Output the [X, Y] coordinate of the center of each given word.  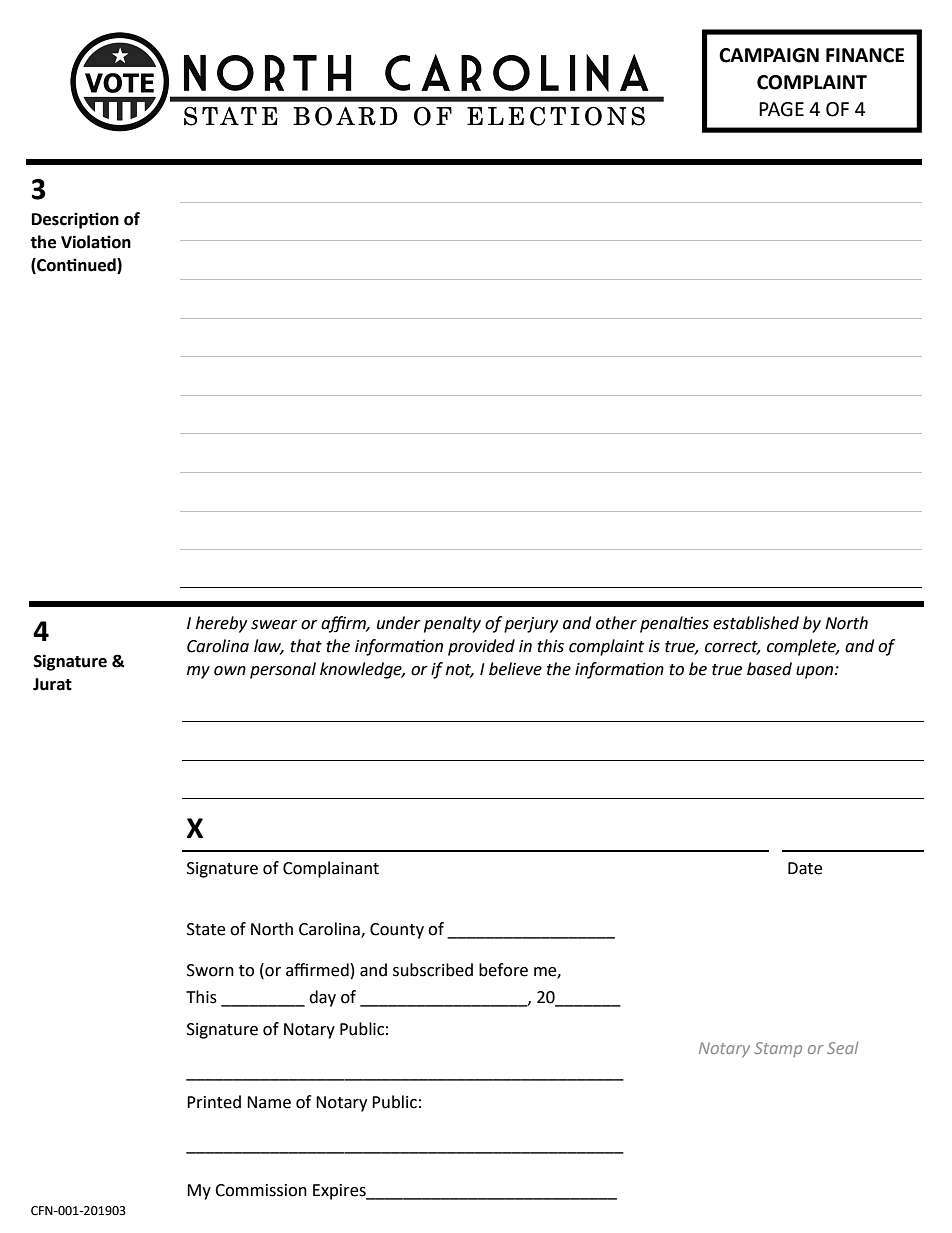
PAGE [781, 109]
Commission [261, 1190]
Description [75, 220]
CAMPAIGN [769, 55]
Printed [214, 1102]
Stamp [778, 1049]
